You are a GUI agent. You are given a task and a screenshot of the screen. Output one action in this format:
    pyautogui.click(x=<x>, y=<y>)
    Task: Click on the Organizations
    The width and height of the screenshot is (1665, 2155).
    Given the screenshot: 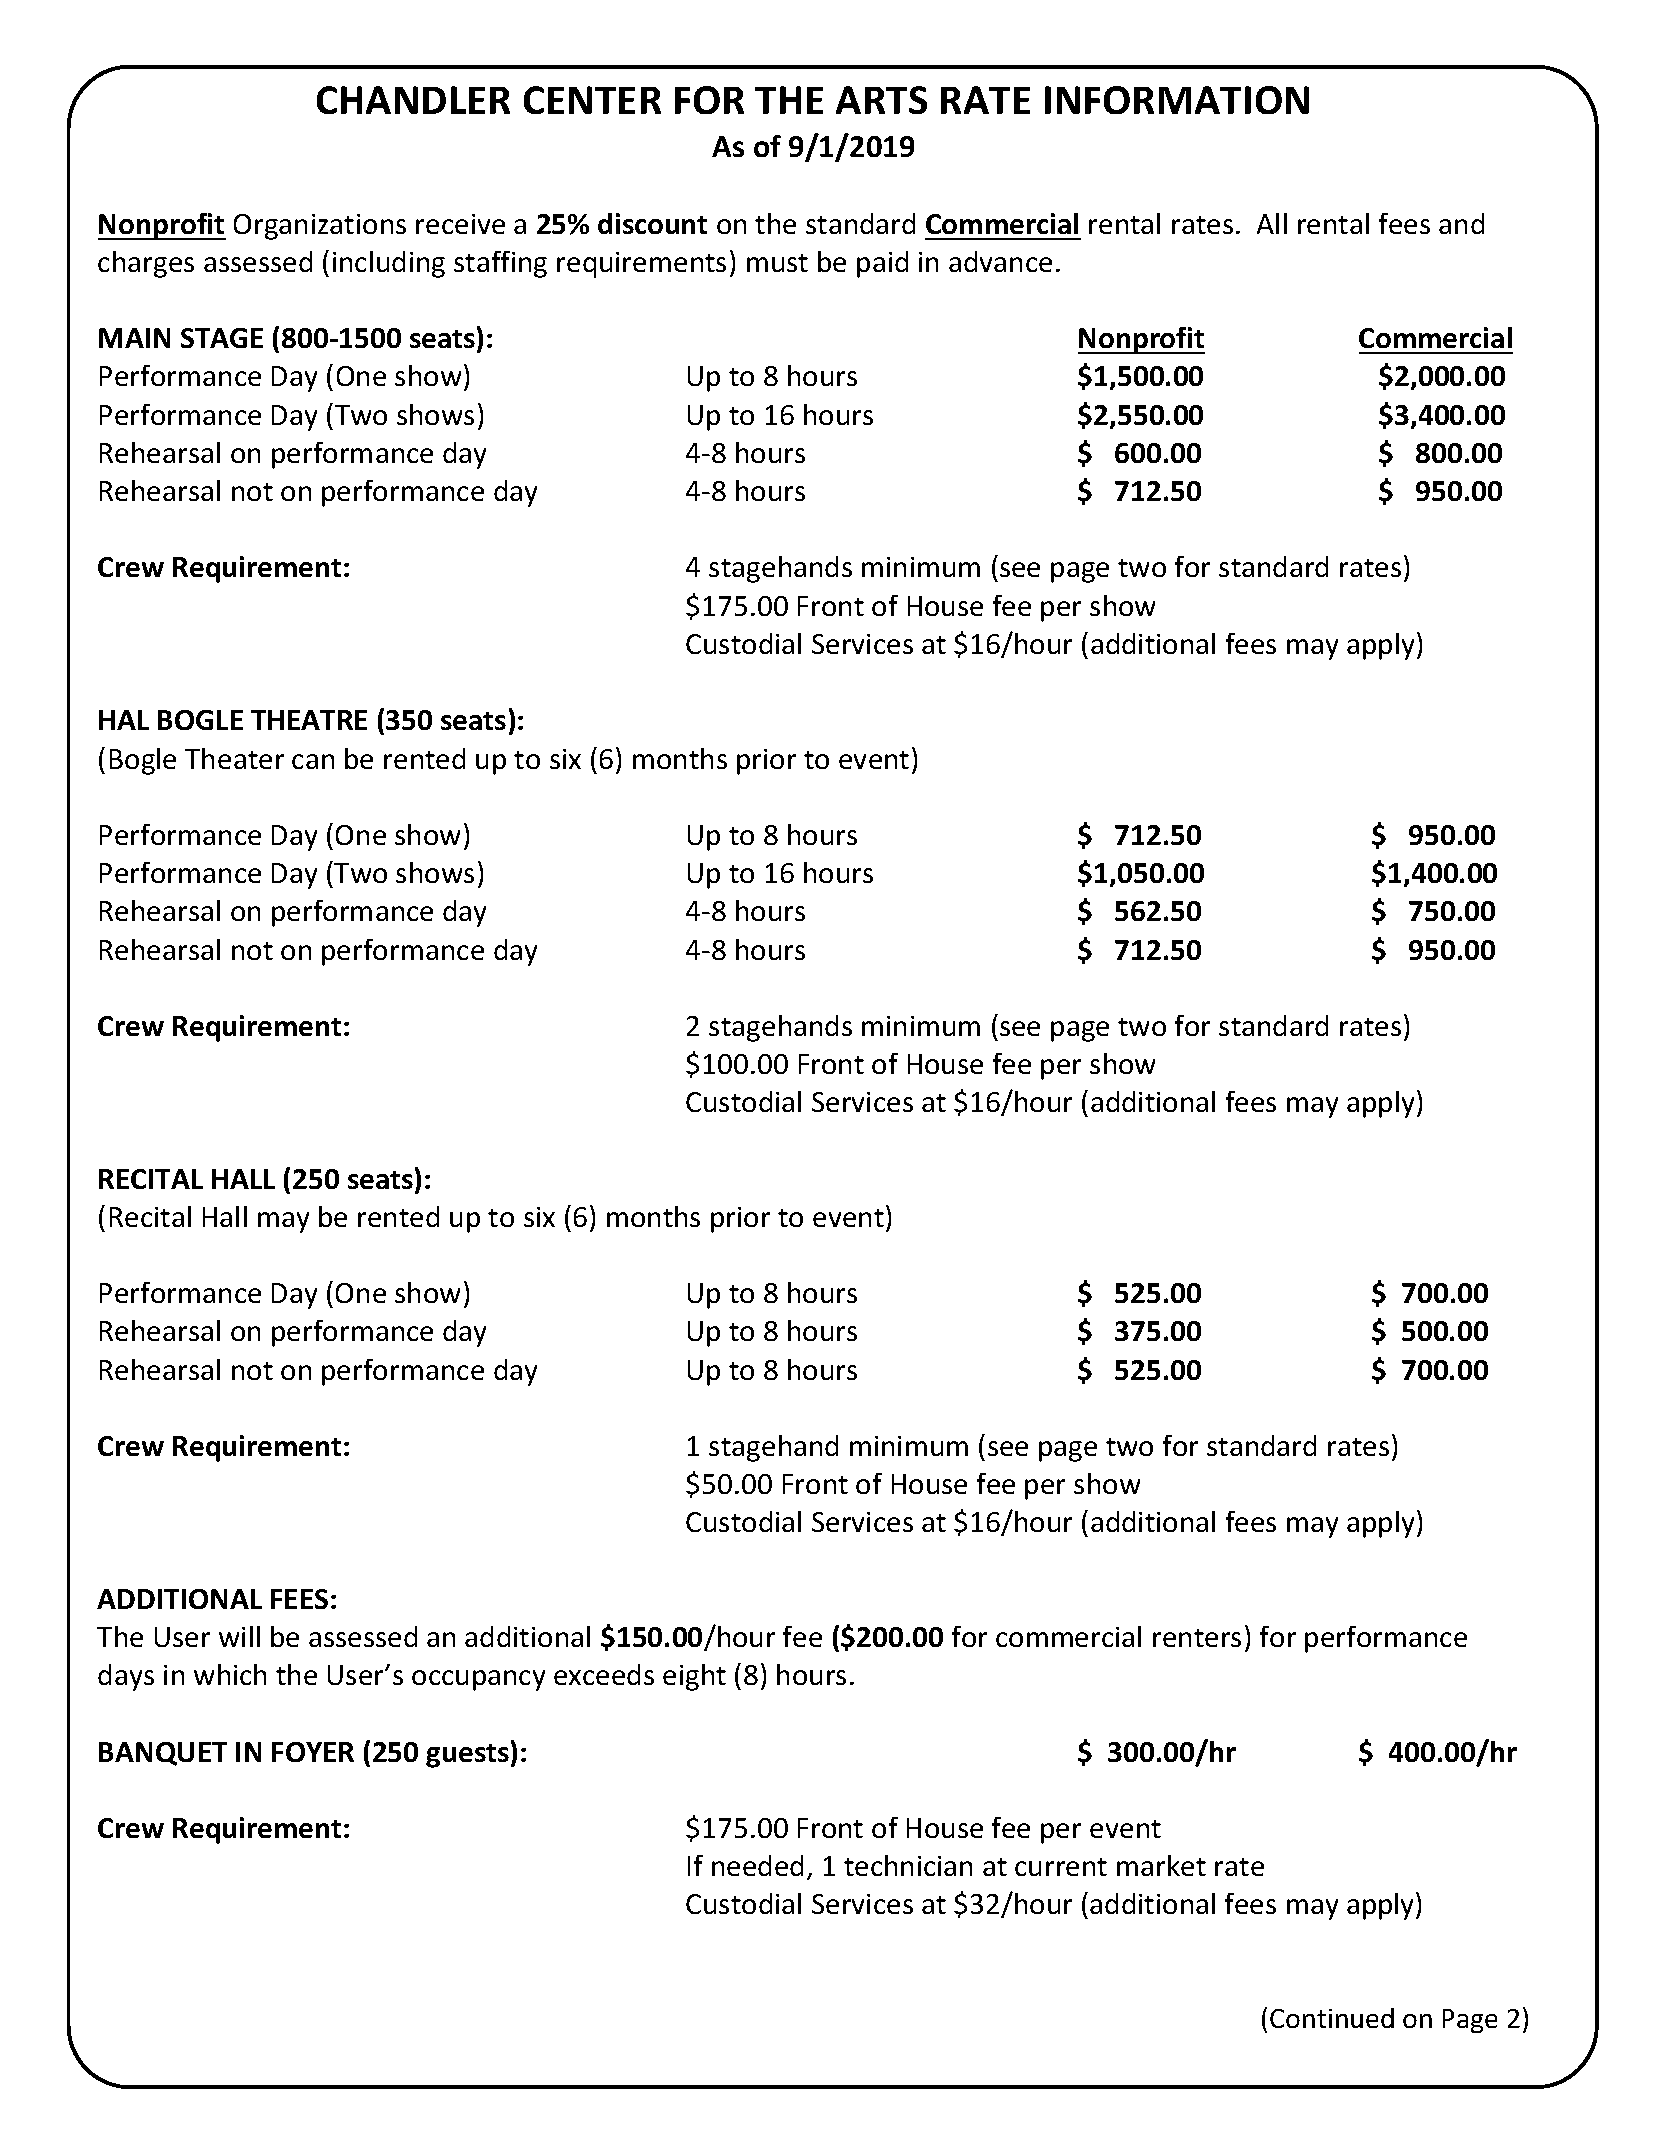 What is the action you would take?
    pyautogui.click(x=320, y=227)
